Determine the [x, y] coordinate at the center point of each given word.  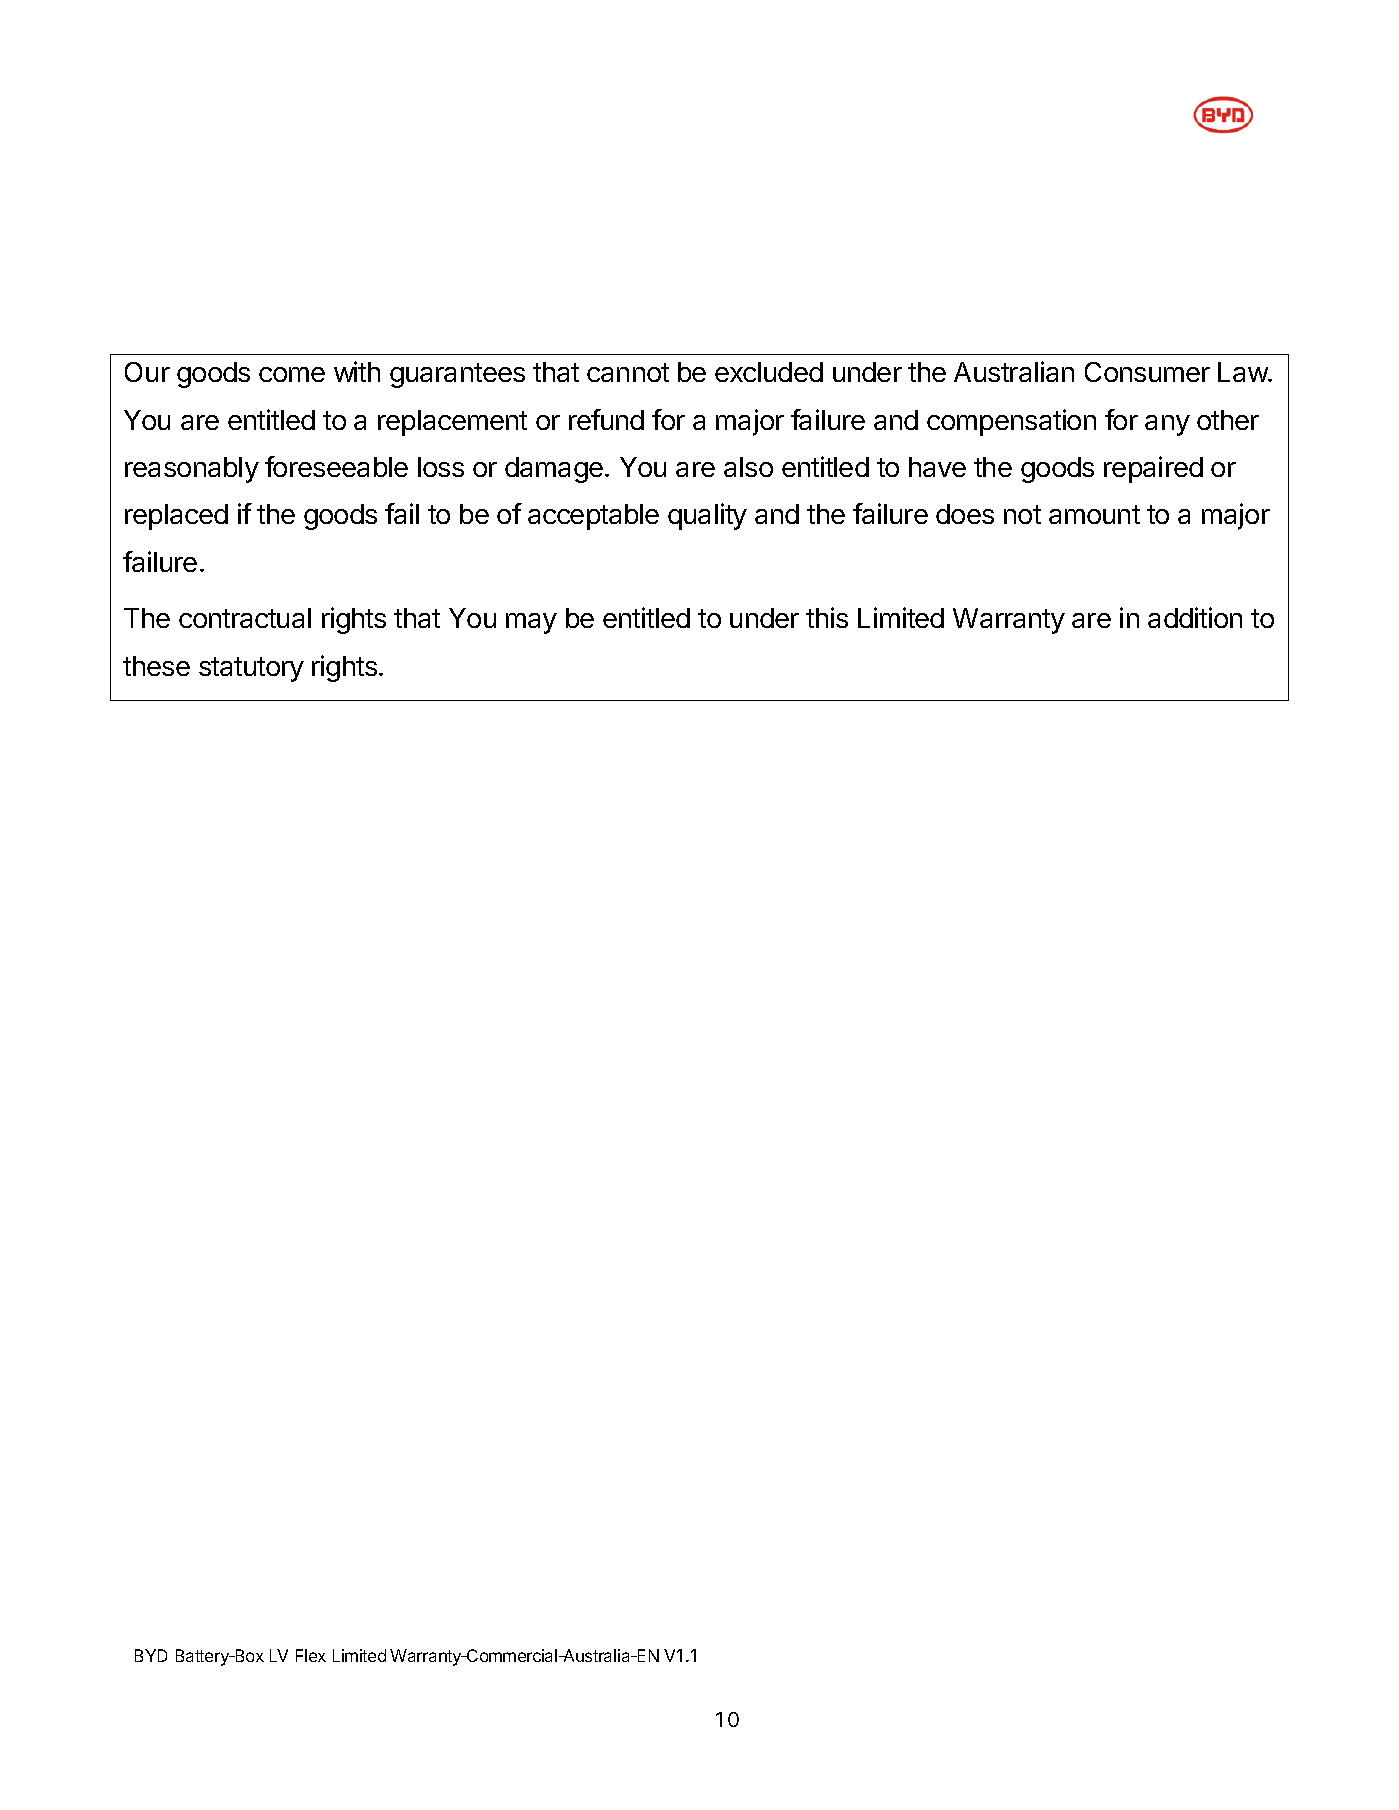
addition [1195, 617]
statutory [251, 669]
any [1167, 425]
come [292, 374]
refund [606, 419]
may [531, 623]
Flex [311, 1655]
